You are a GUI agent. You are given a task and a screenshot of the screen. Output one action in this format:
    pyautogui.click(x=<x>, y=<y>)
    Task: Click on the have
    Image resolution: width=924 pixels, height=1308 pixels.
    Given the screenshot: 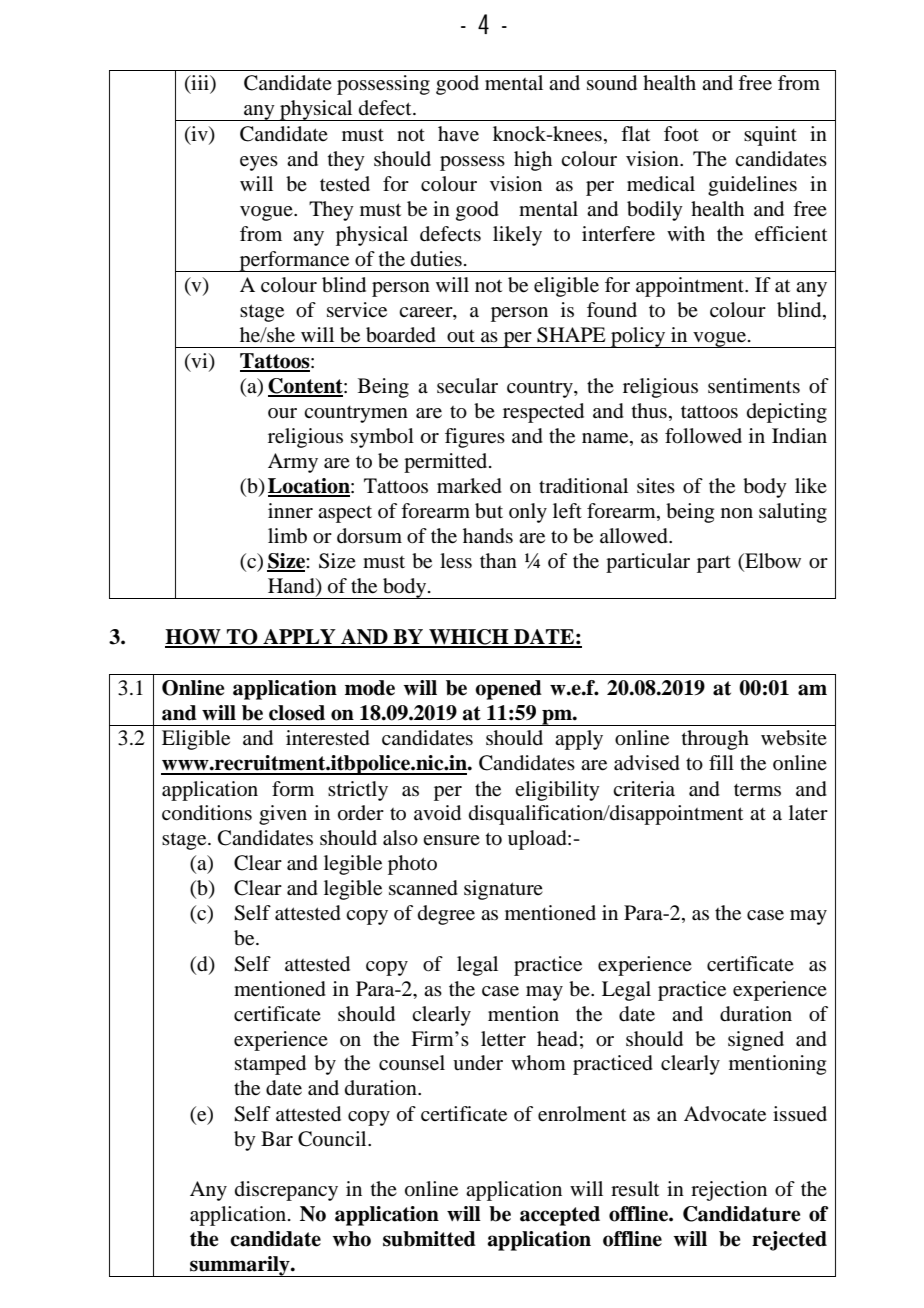 What is the action you would take?
    pyautogui.click(x=458, y=134)
